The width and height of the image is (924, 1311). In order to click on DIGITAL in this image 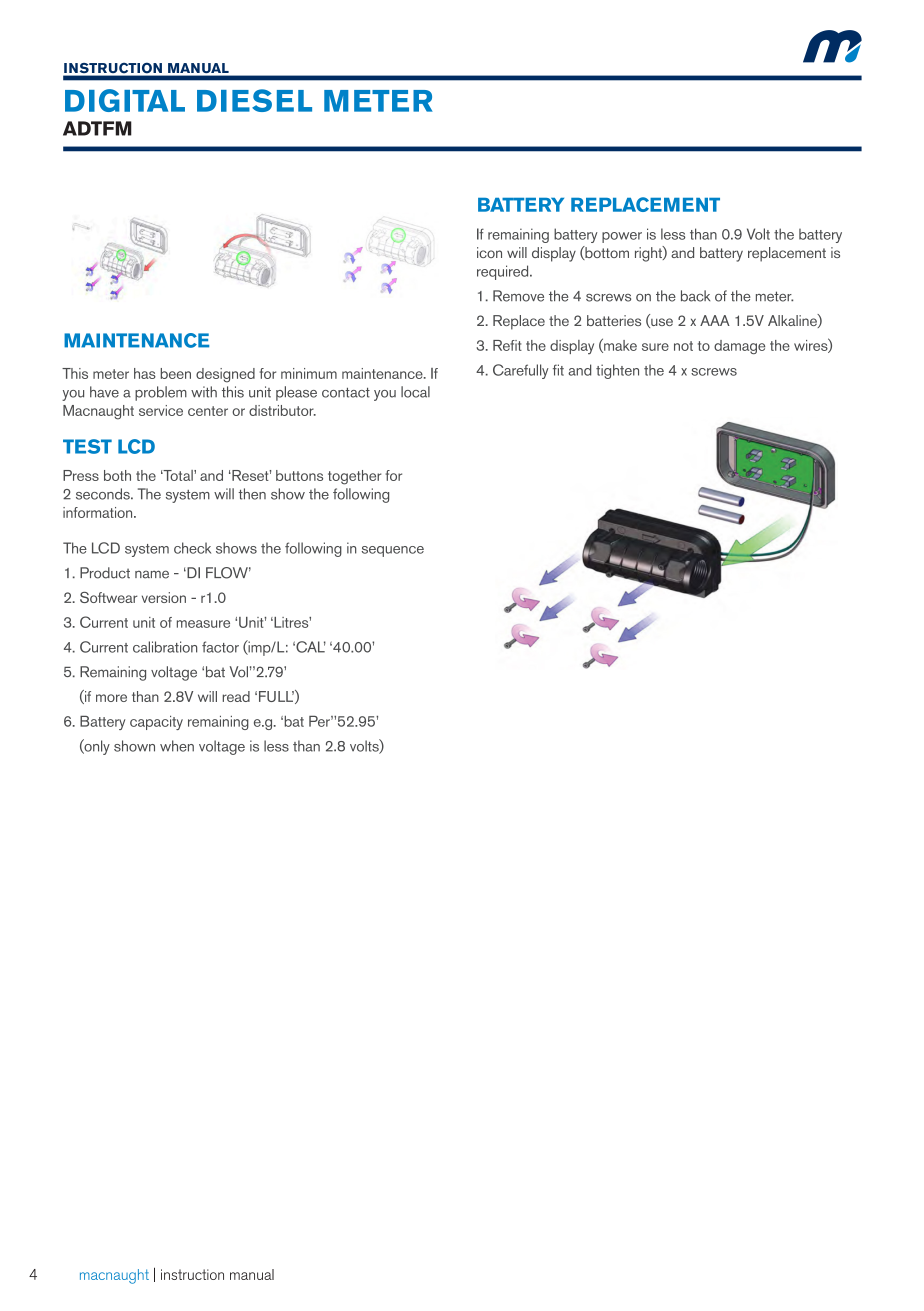, I will do `click(125, 100)`.
